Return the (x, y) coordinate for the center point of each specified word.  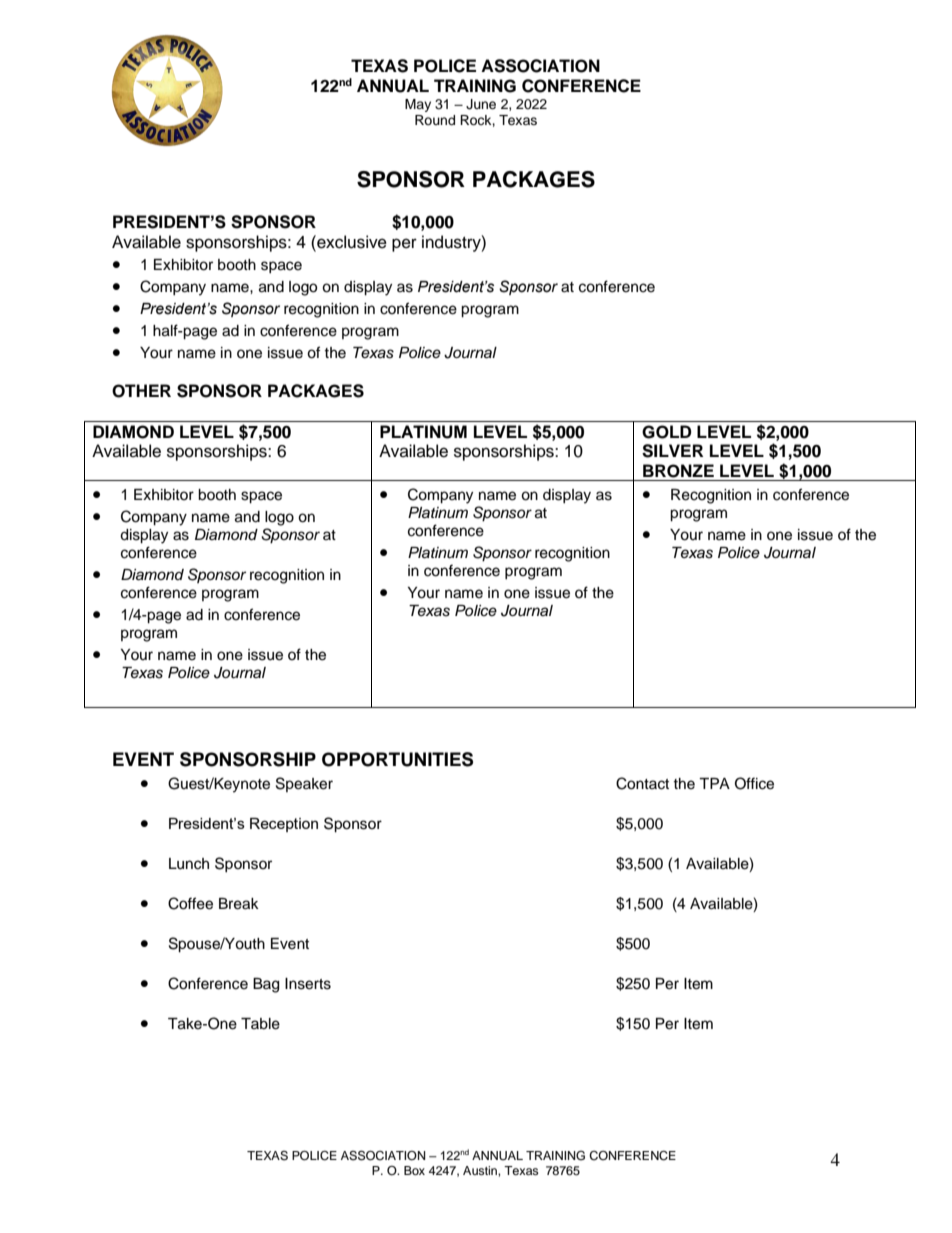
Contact (642, 783)
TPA (714, 783)
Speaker (304, 784)
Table (260, 1024)
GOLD (666, 432)
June (481, 104)
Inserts (308, 984)
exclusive (351, 242)
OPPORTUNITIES (397, 759)
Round (435, 120)
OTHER (141, 391)
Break (239, 904)
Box (414, 1170)
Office (754, 783)
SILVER (672, 451)
